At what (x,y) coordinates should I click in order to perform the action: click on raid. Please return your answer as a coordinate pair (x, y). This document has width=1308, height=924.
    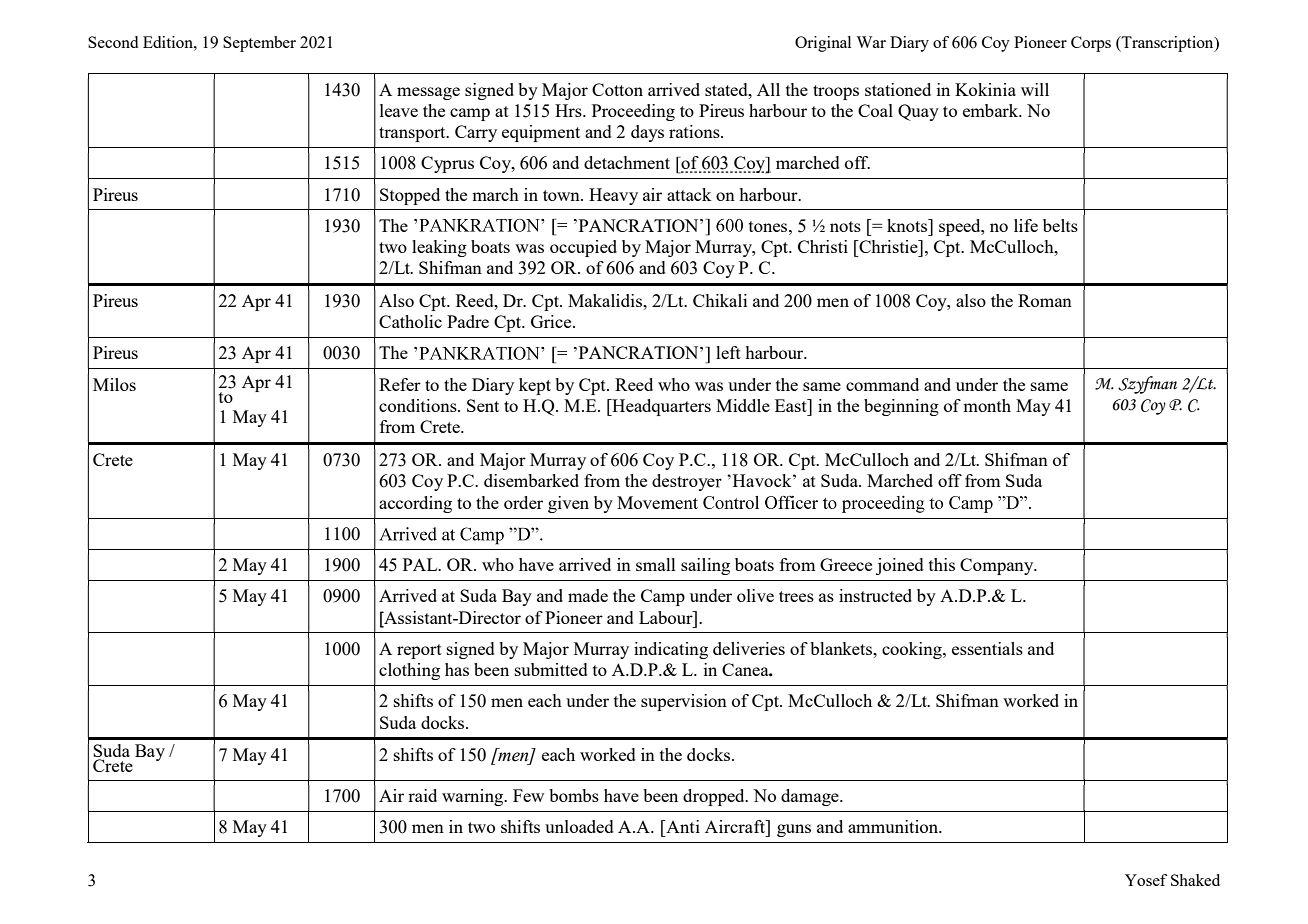
    Looking at the image, I should click on (422, 795).
